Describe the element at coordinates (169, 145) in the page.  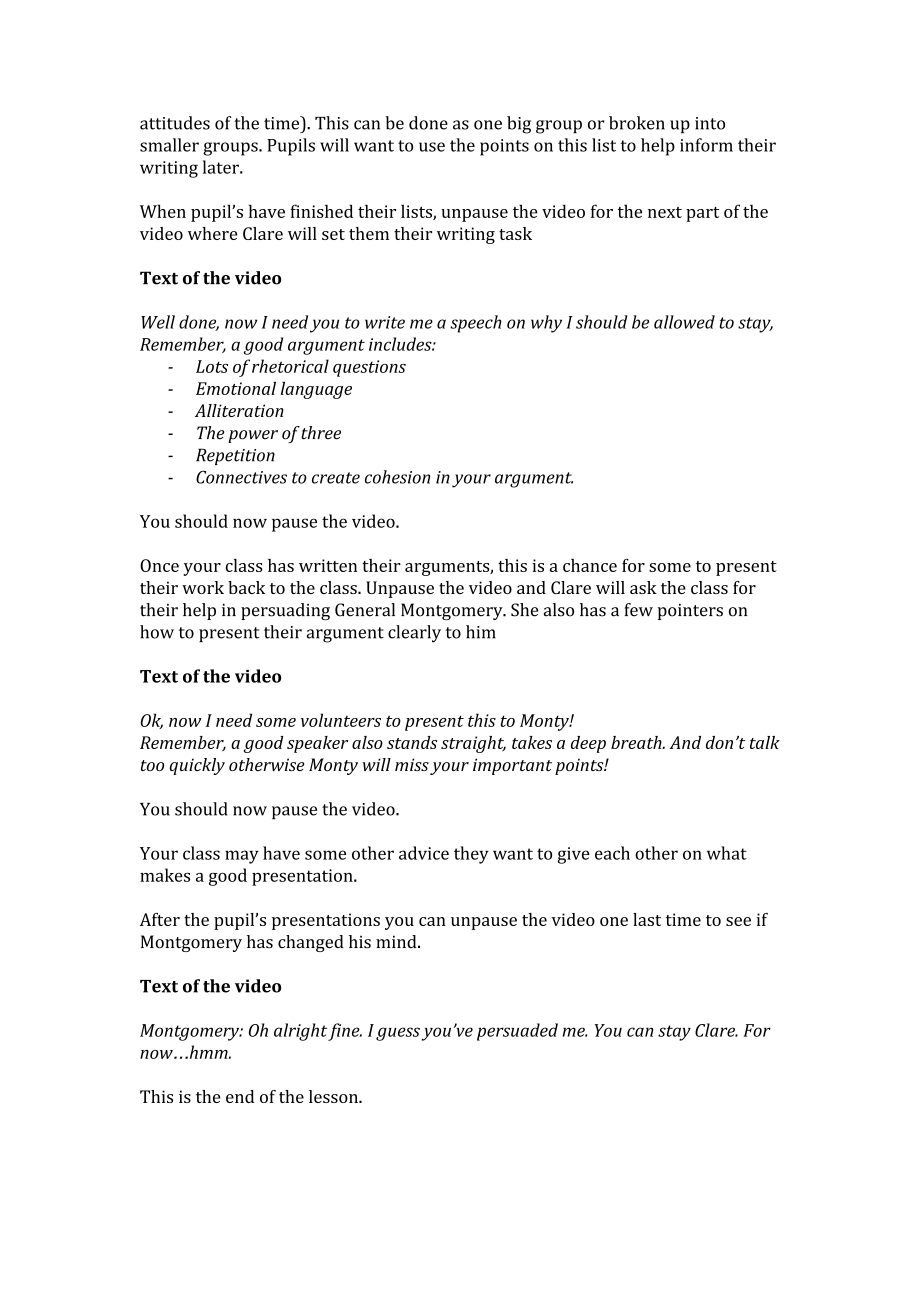
I see `smaller` at that location.
